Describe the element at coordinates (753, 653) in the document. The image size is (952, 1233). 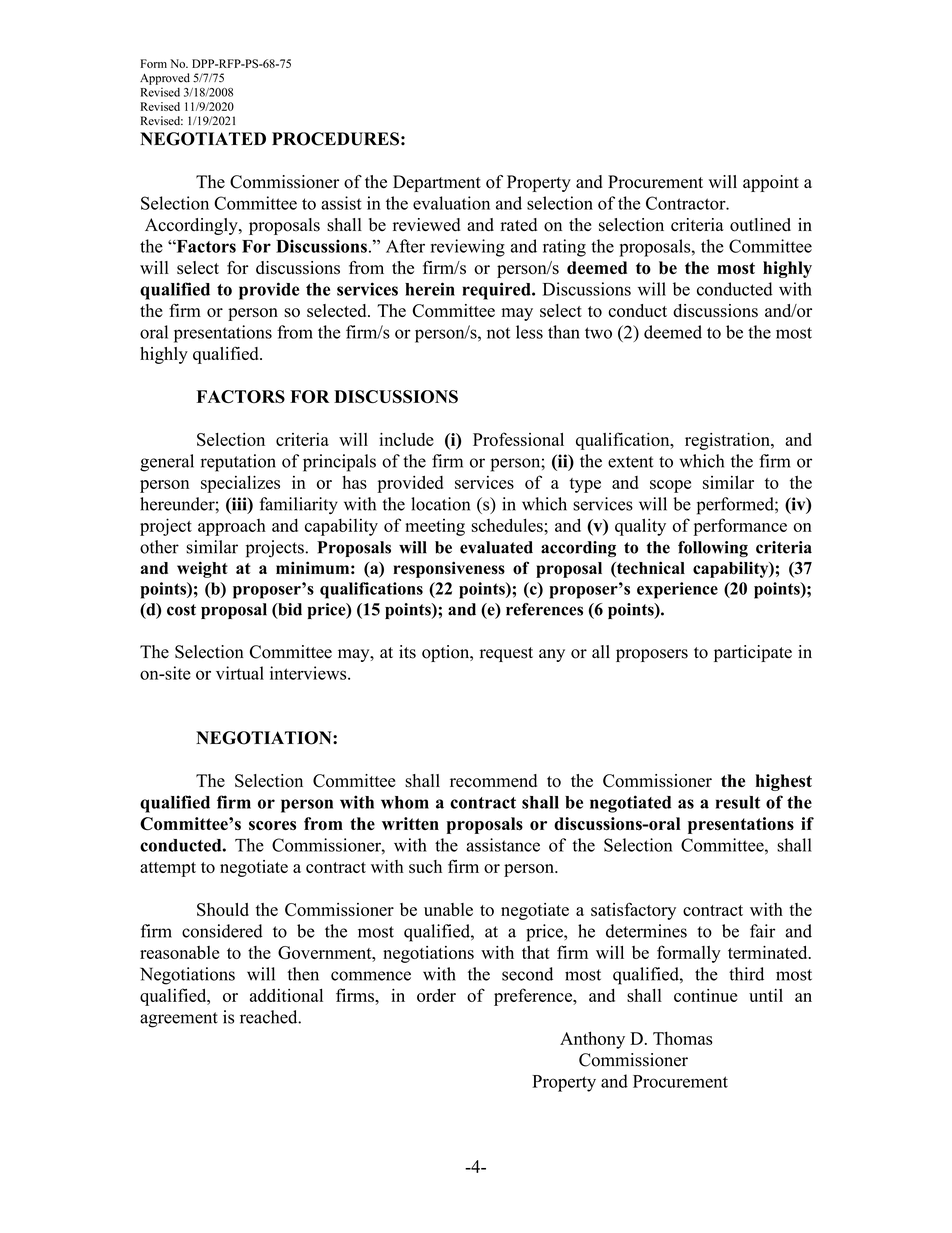
I see `participate` at that location.
